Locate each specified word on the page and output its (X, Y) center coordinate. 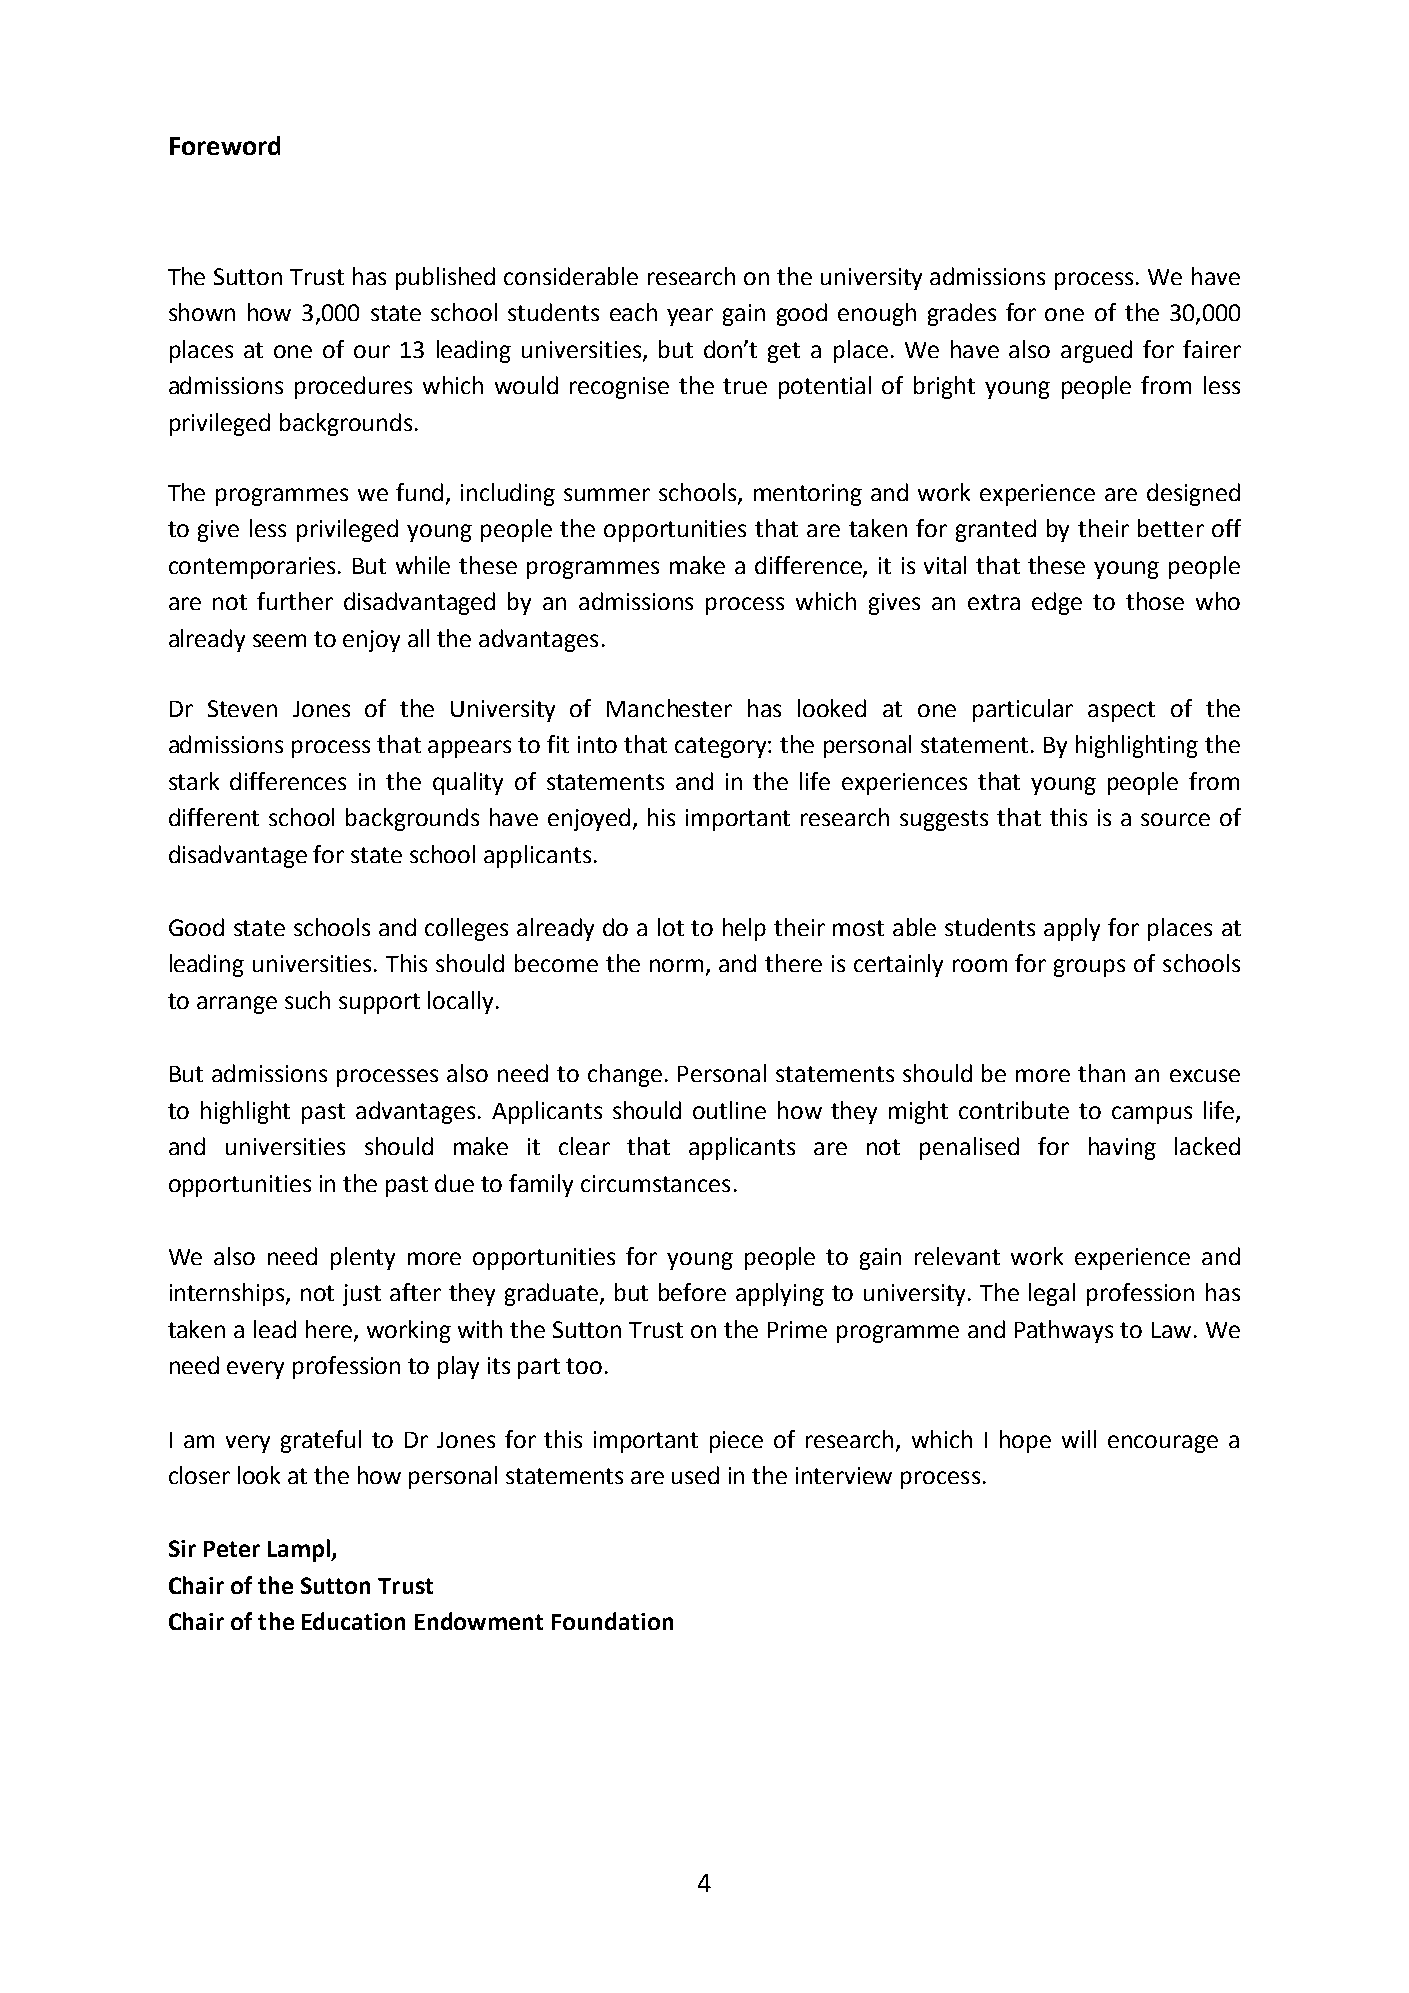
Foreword (225, 145)
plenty (363, 1258)
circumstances (655, 1183)
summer (607, 494)
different (214, 817)
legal (1052, 1294)
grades (962, 314)
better (1171, 528)
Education (353, 1621)
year (690, 317)
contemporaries (252, 568)
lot (671, 927)
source (1175, 819)
